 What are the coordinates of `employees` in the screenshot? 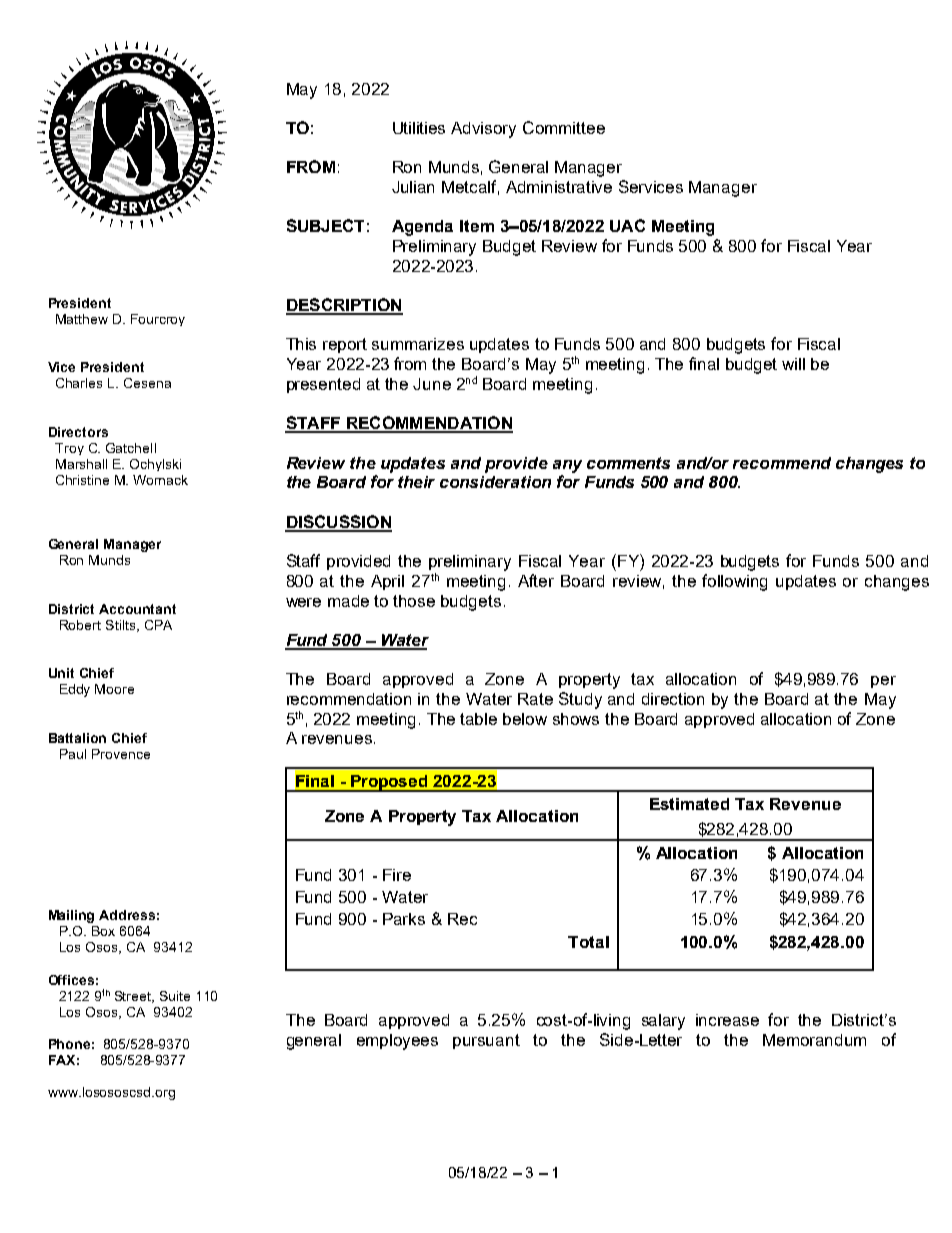 It's located at (397, 1042).
